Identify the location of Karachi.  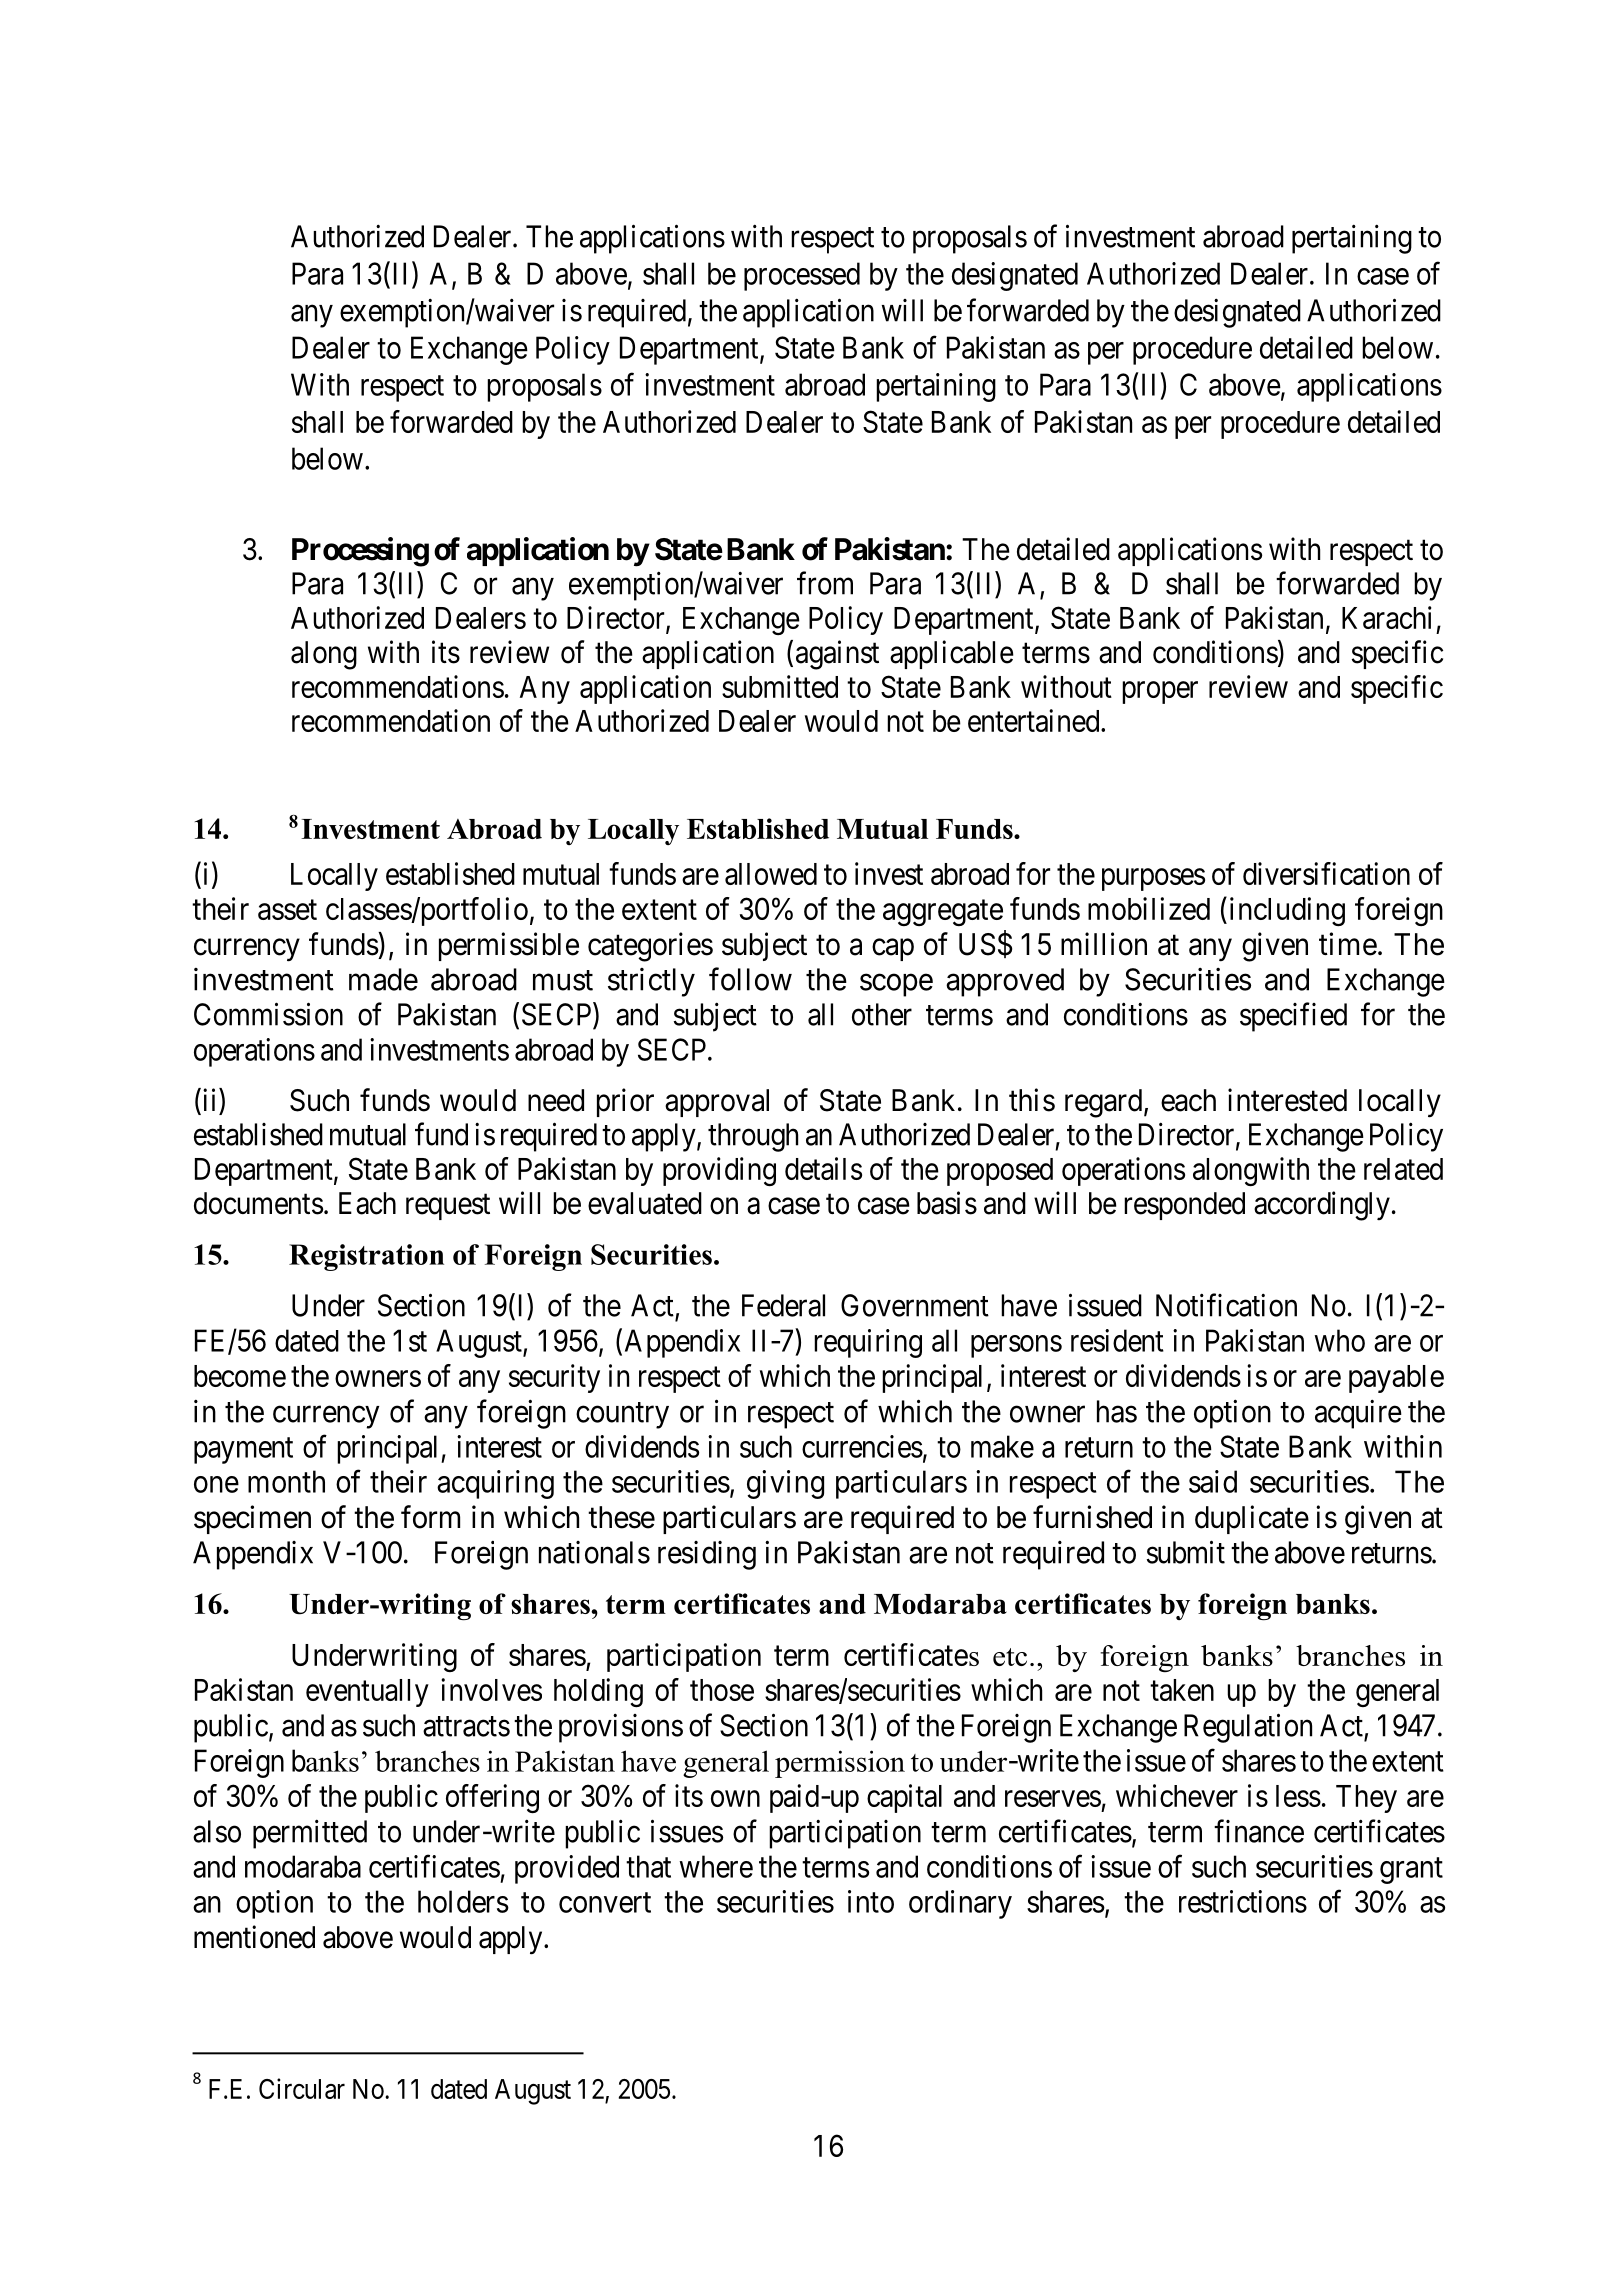
(1386, 617).
